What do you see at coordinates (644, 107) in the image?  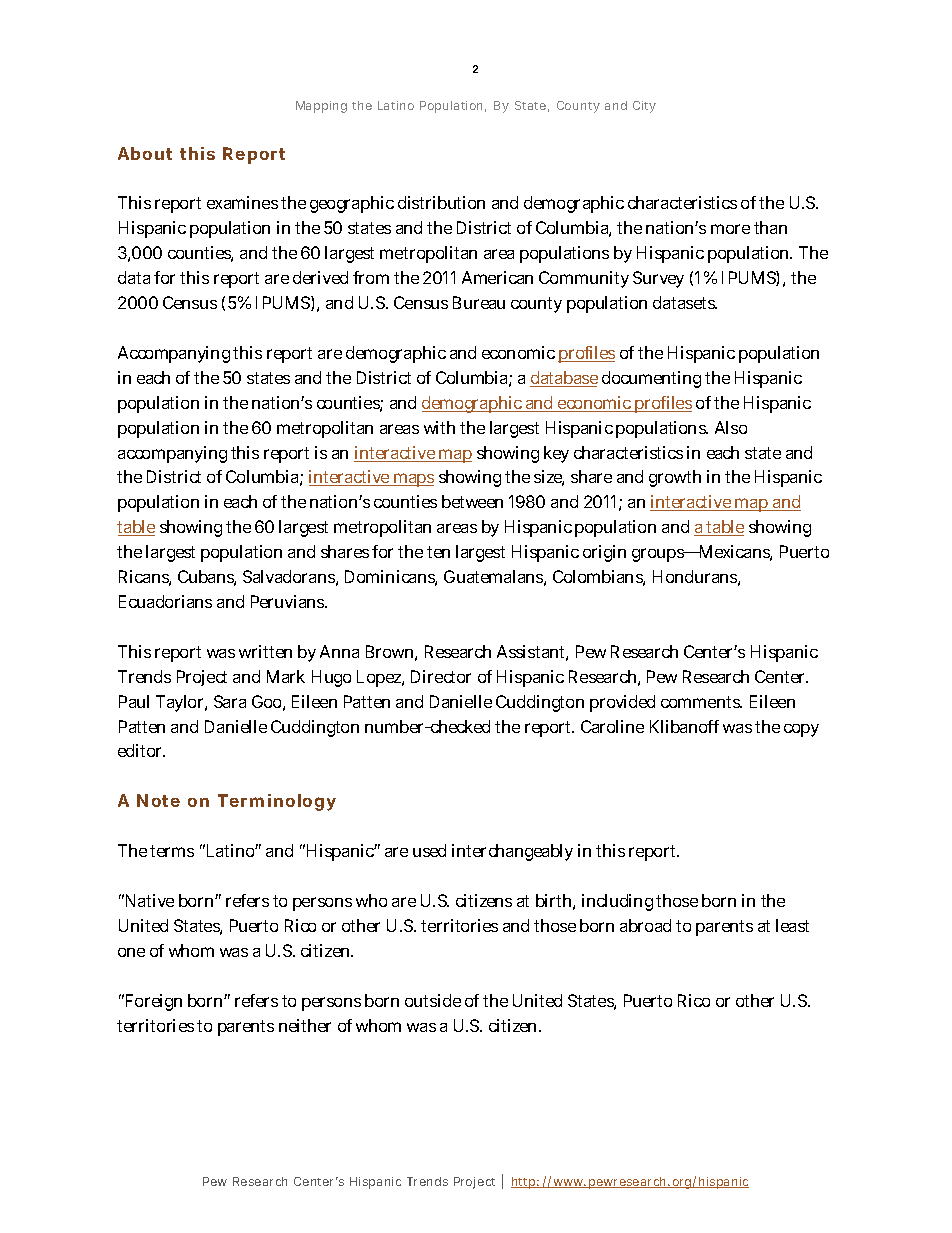 I see `City` at bounding box center [644, 107].
